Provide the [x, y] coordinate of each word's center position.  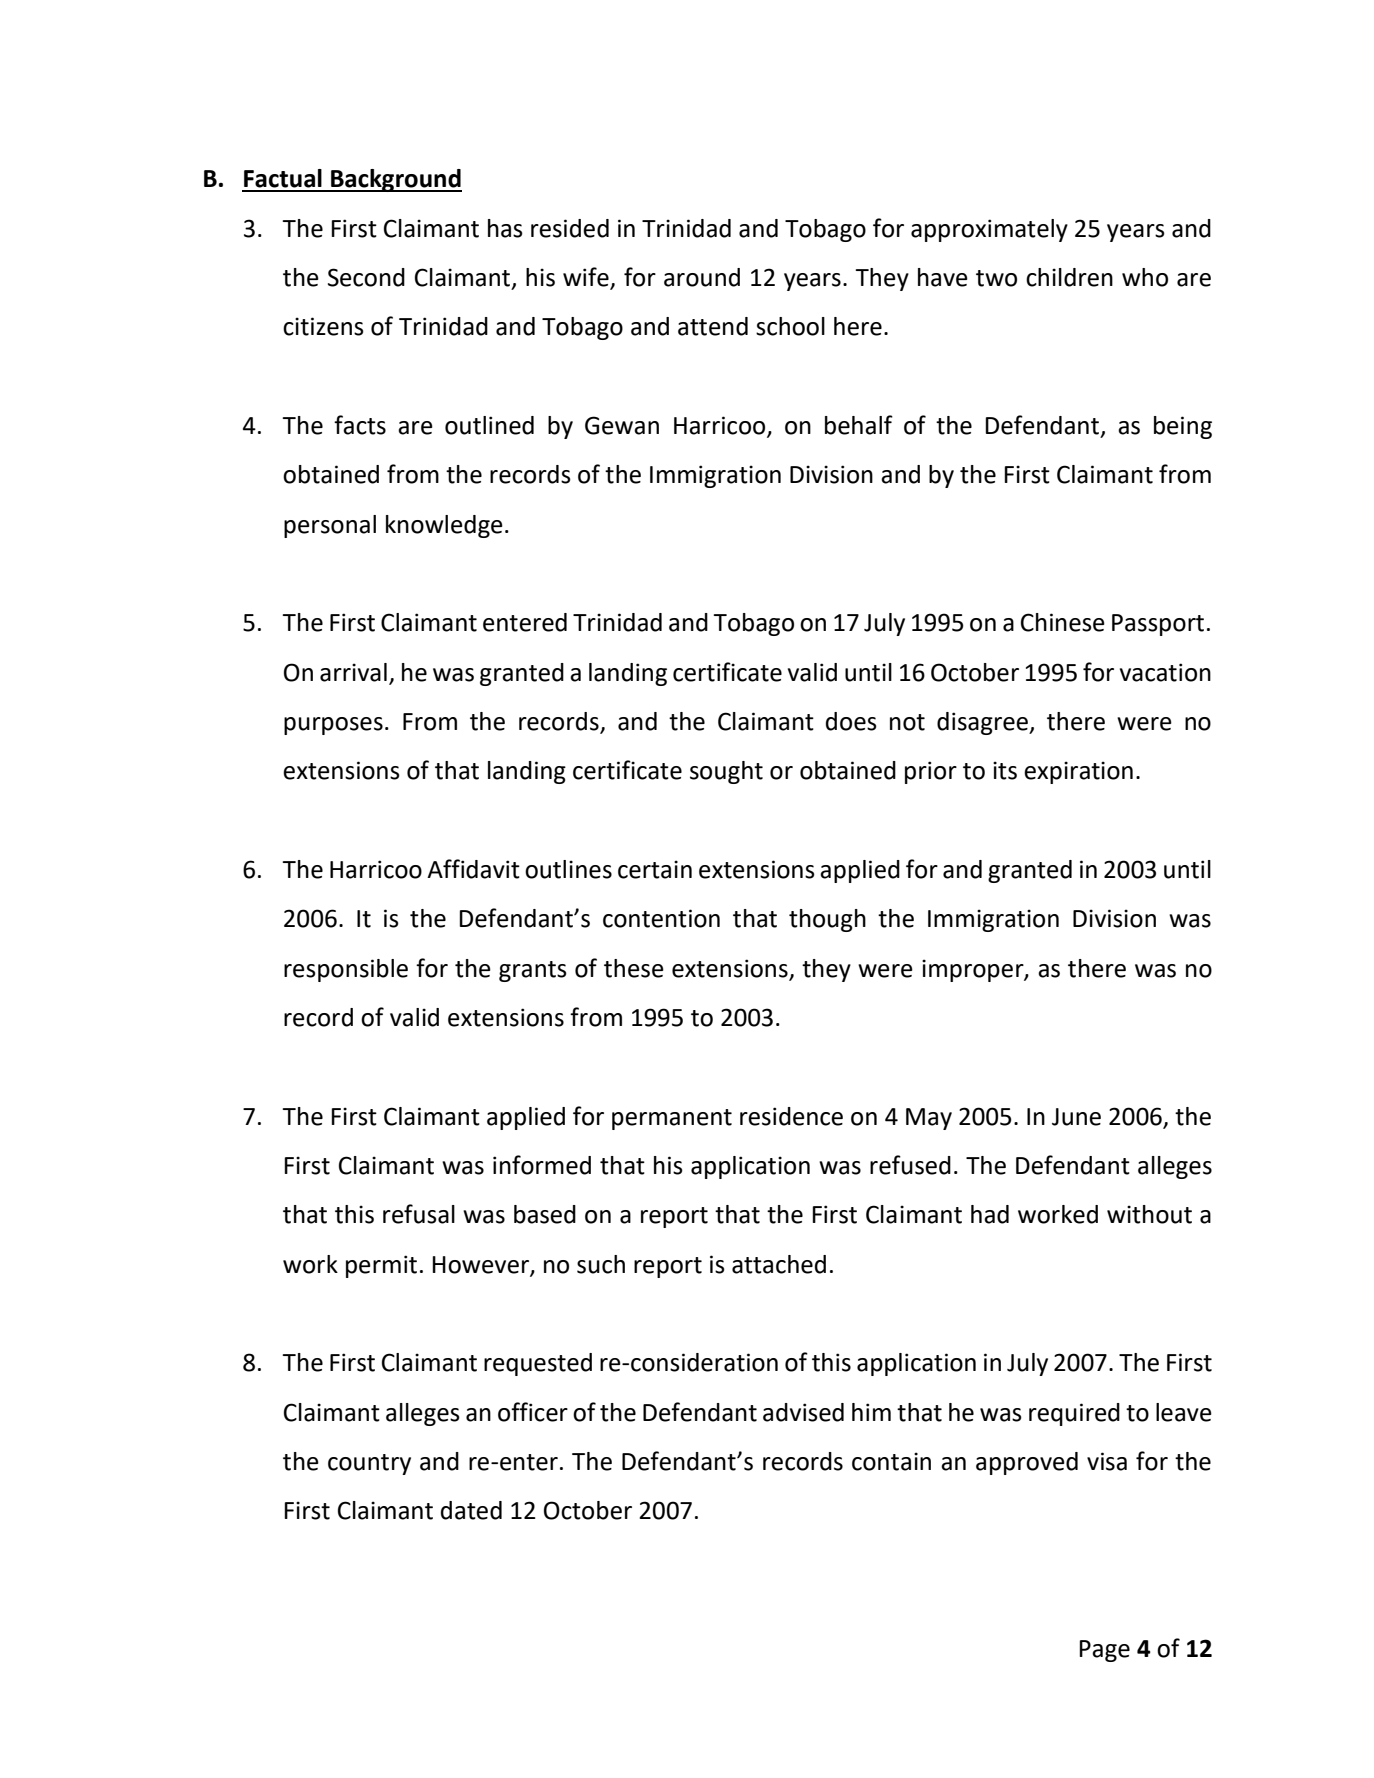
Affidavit [473, 869]
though [827, 920]
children [1069, 277]
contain [891, 1461]
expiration [1078, 772]
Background [395, 180]
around [702, 277]
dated [471, 1510]
